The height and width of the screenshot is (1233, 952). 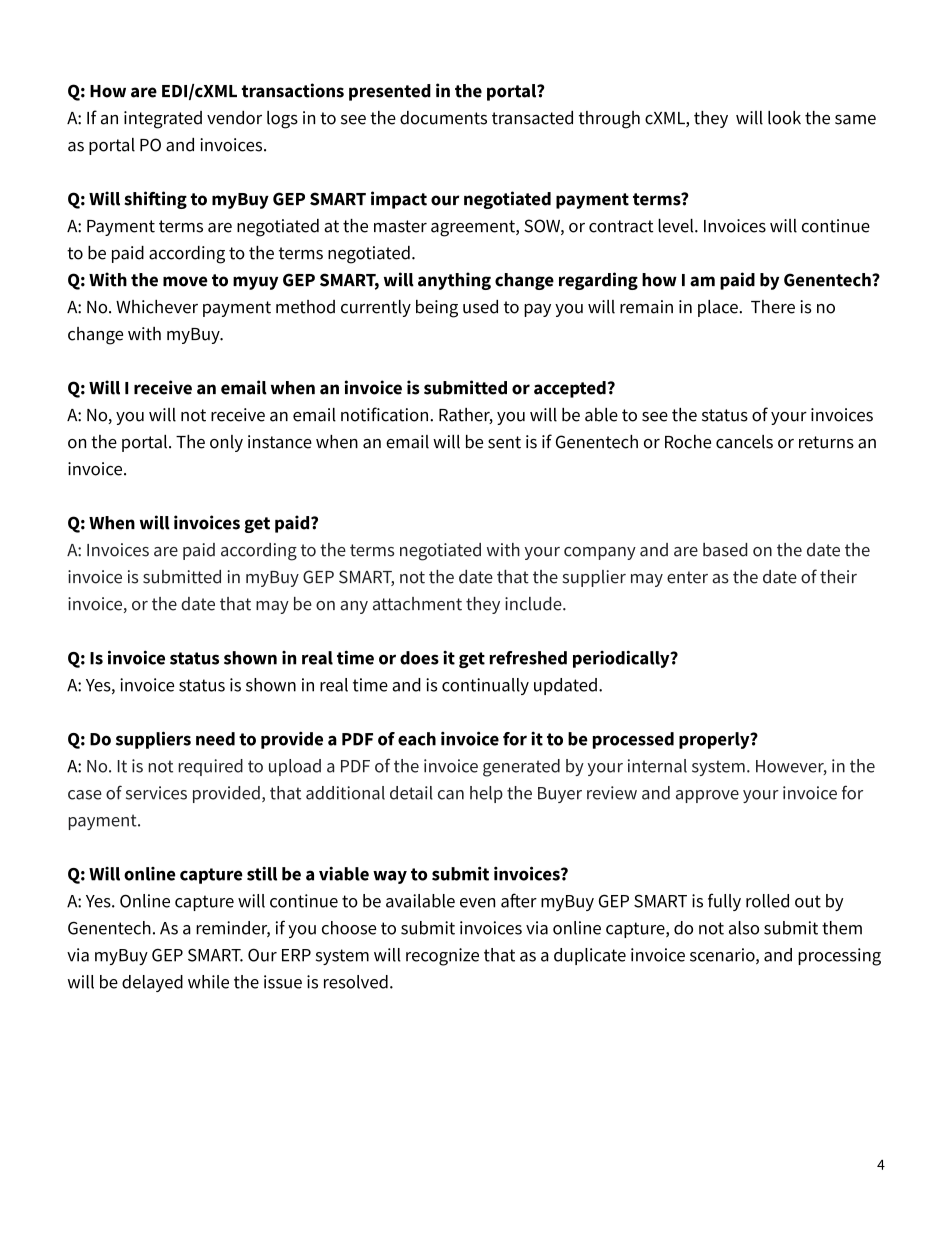 What do you see at coordinates (152, 983) in the screenshot?
I see `delayed` at bounding box center [152, 983].
